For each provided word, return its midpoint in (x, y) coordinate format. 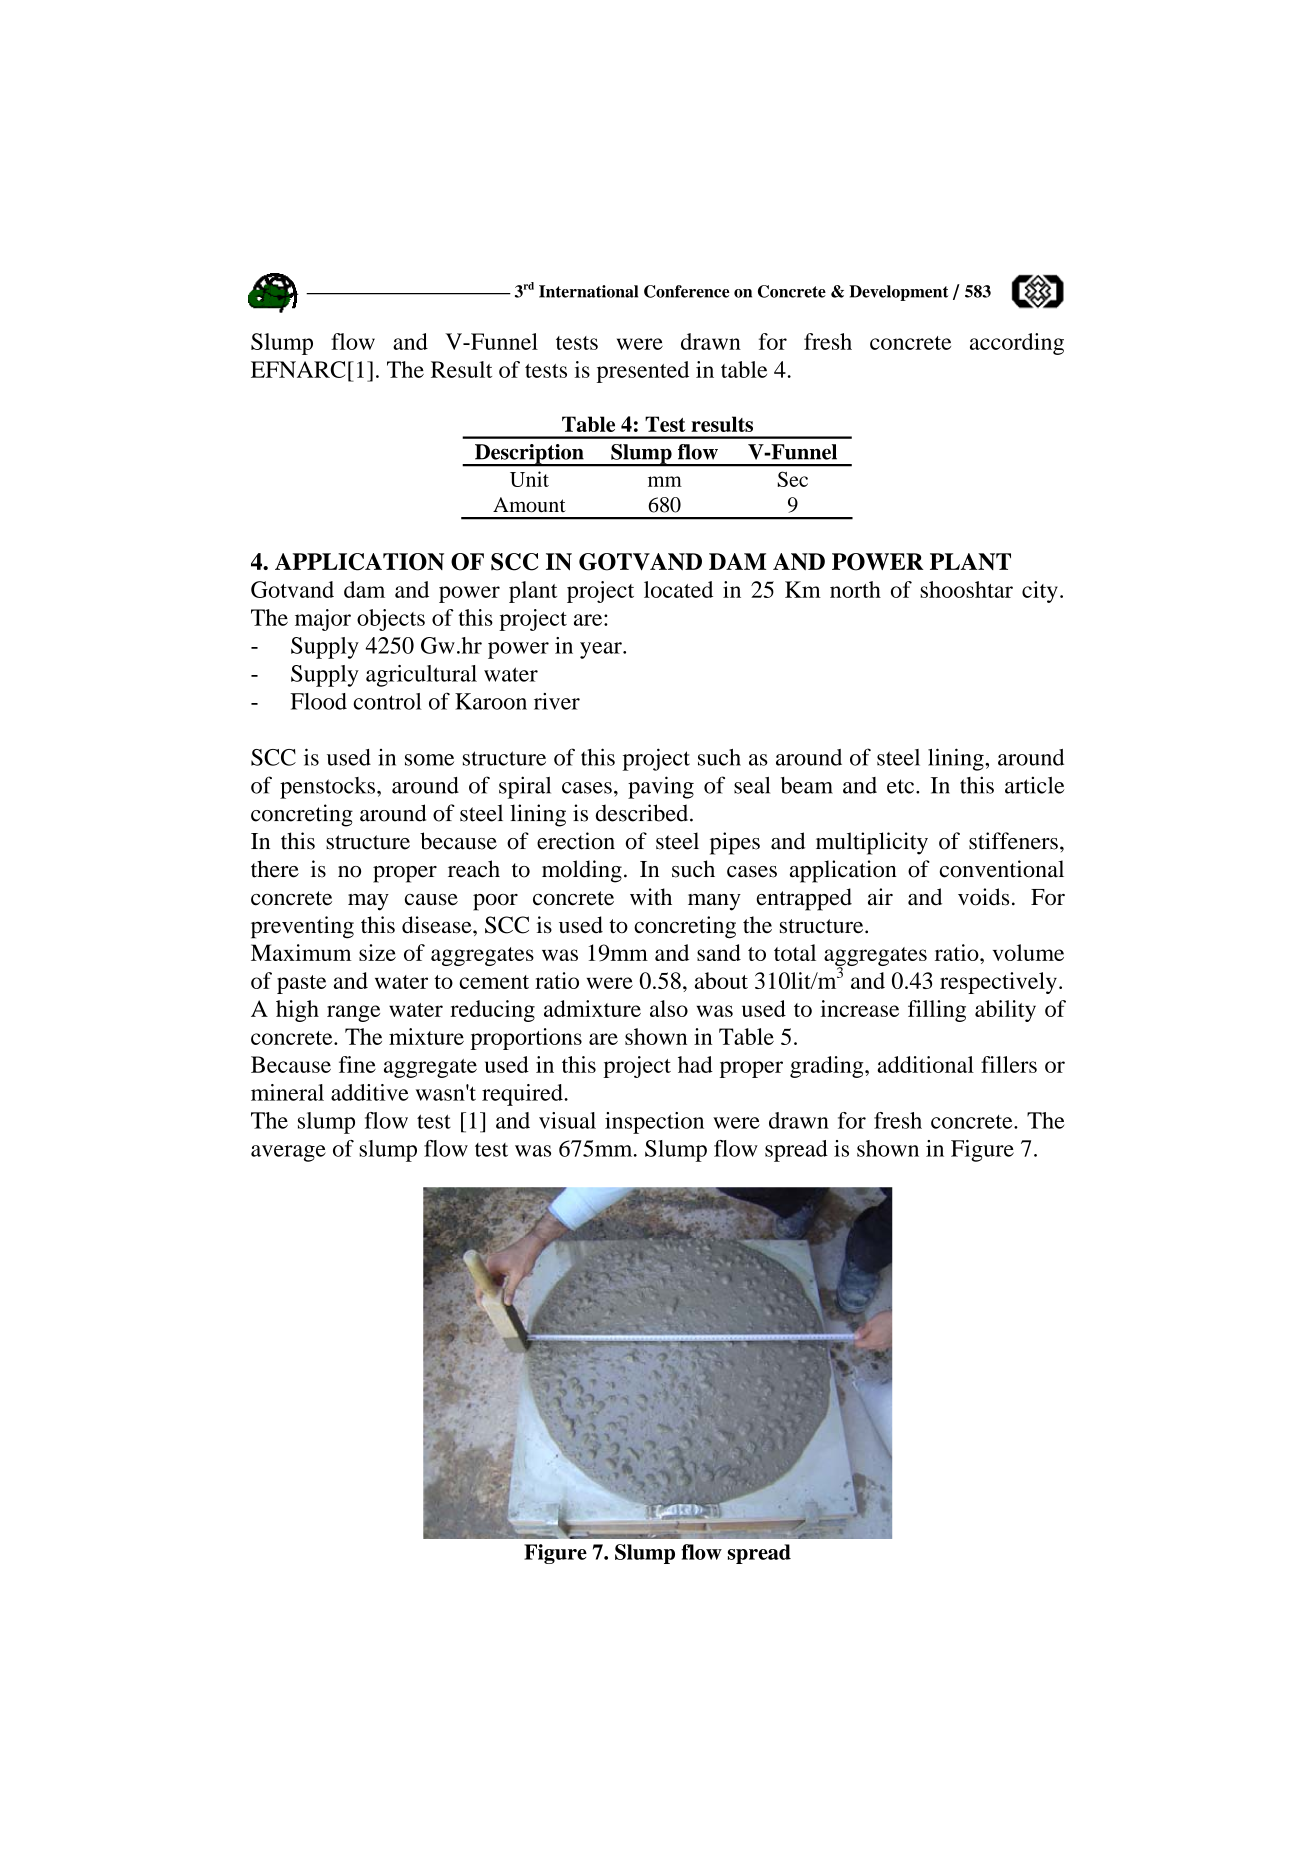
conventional (1002, 869)
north (855, 589)
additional (925, 1064)
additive (369, 1092)
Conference (687, 291)
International (588, 291)
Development (898, 293)
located (678, 589)
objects (391, 620)
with (651, 897)
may (368, 902)
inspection (654, 1123)
